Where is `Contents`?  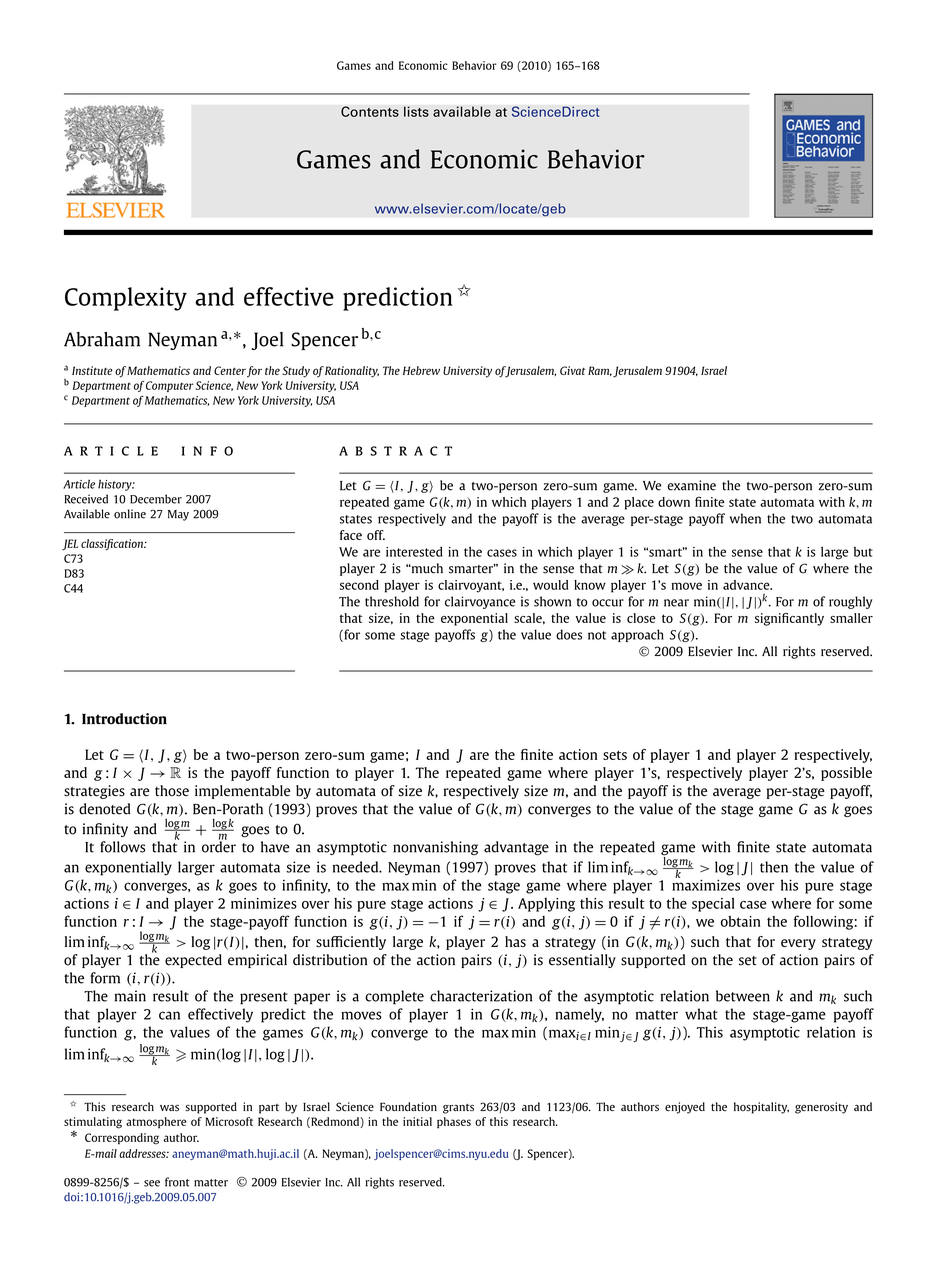
Contents is located at coordinates (370, 111).
